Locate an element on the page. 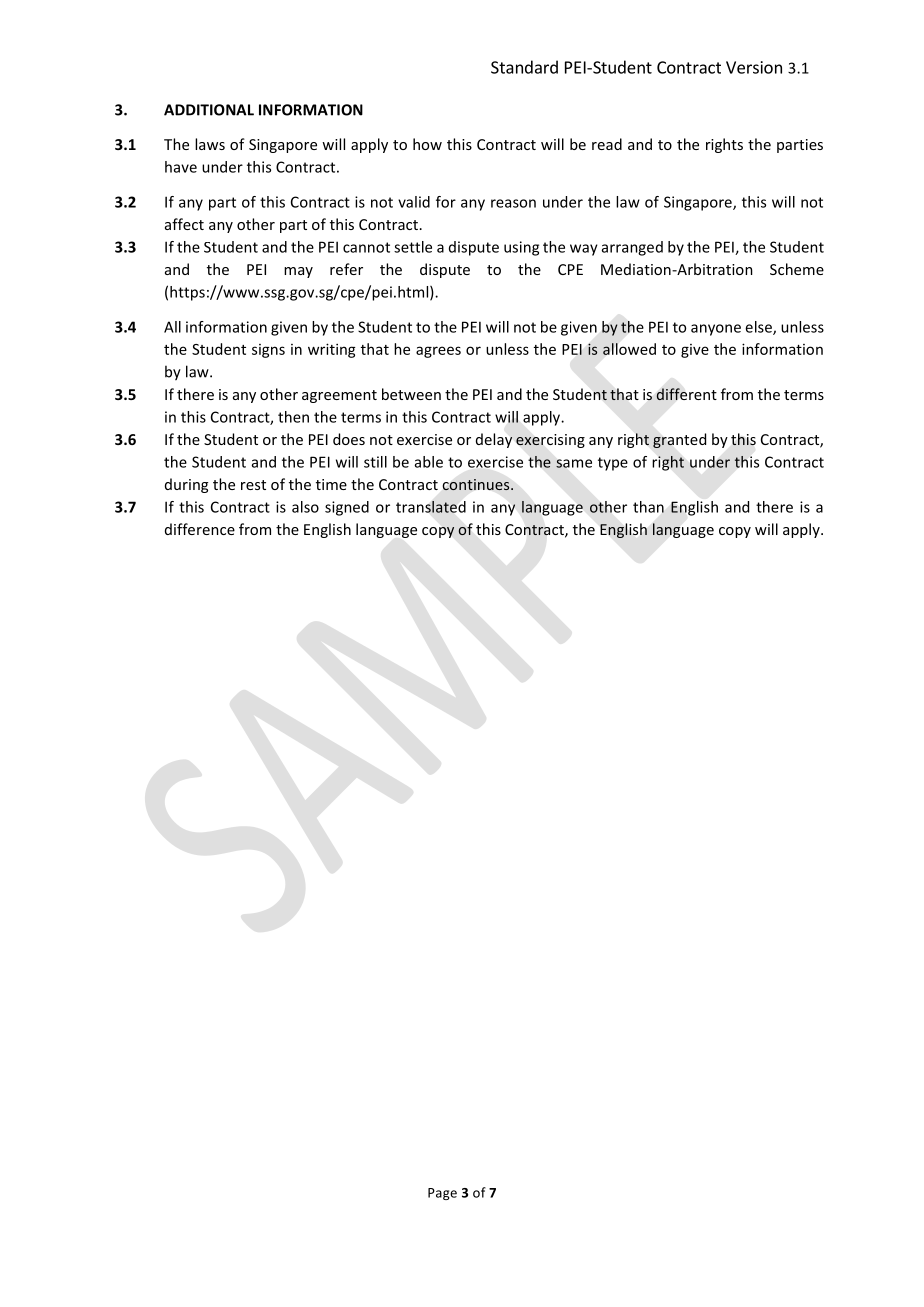 This document has width=924, height=1307. continues is located at coordinates (477, 484).
